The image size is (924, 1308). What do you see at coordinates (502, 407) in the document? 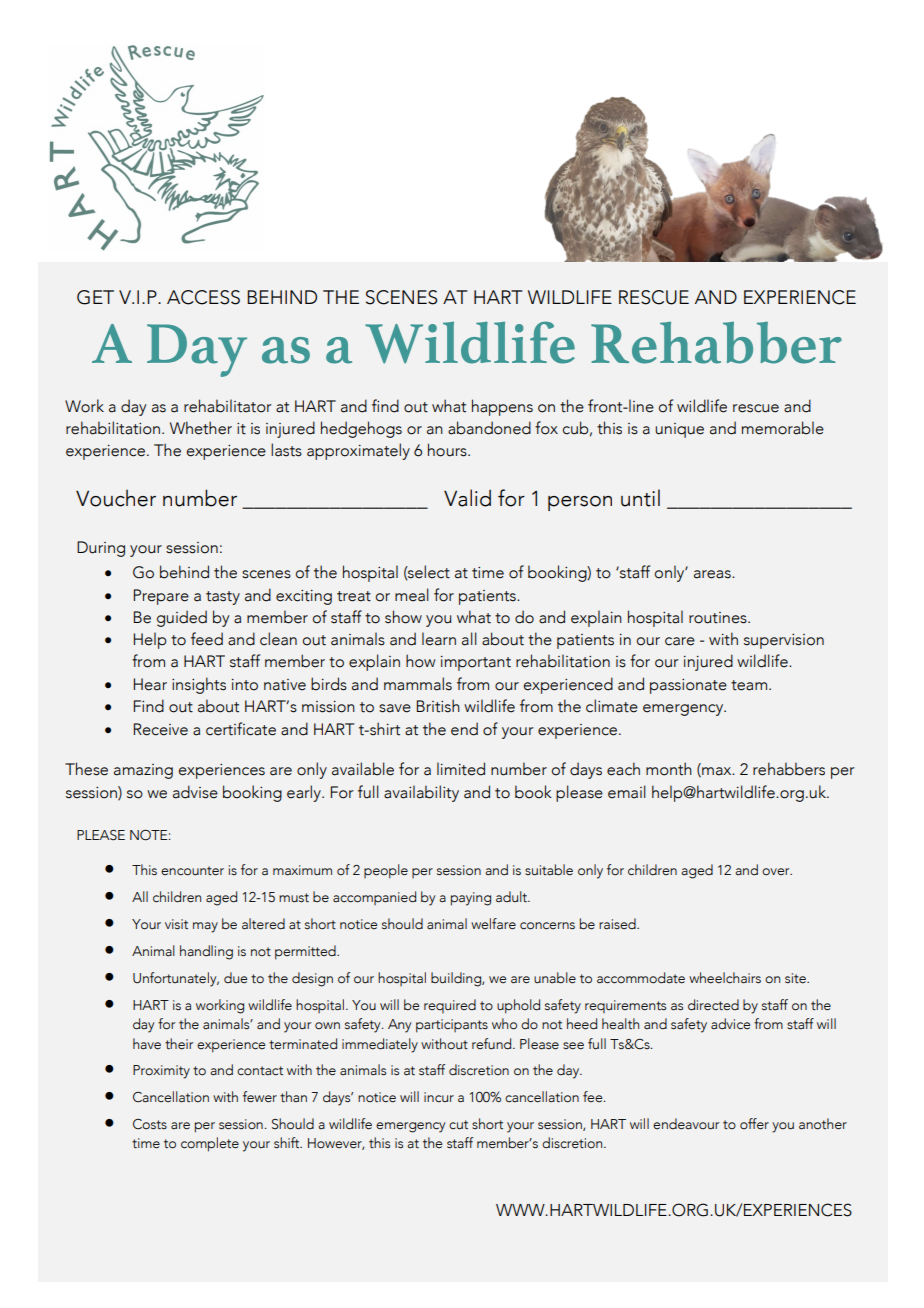
I see `happens` at bounding box center [502, 407].
